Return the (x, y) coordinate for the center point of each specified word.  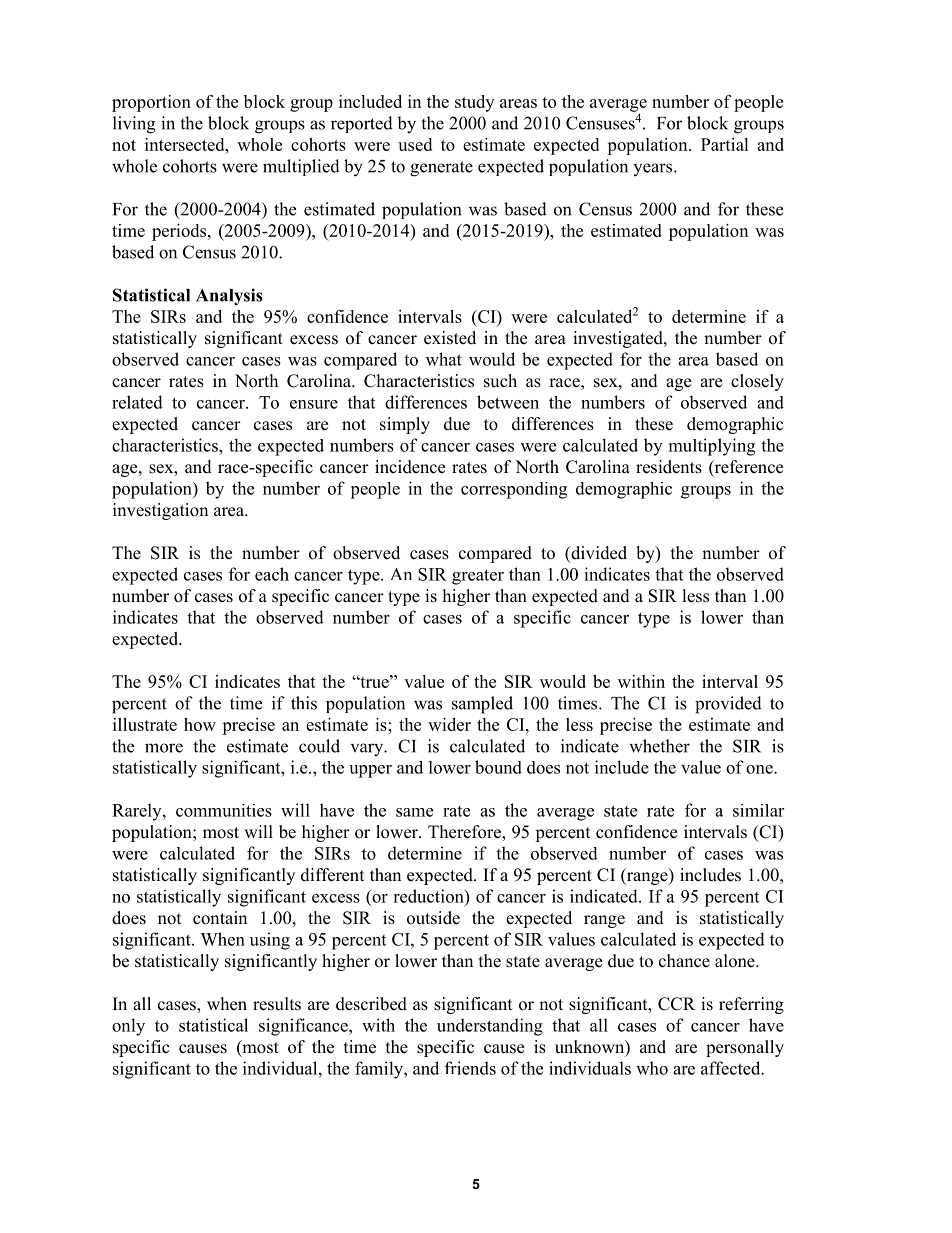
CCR (676, 1004)
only (128, 1027)
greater (478, 577)
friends (470, 1068)
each (272, 574)
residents (669, 467)
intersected (186, 144)
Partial (725, 144)
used (415, 144)
